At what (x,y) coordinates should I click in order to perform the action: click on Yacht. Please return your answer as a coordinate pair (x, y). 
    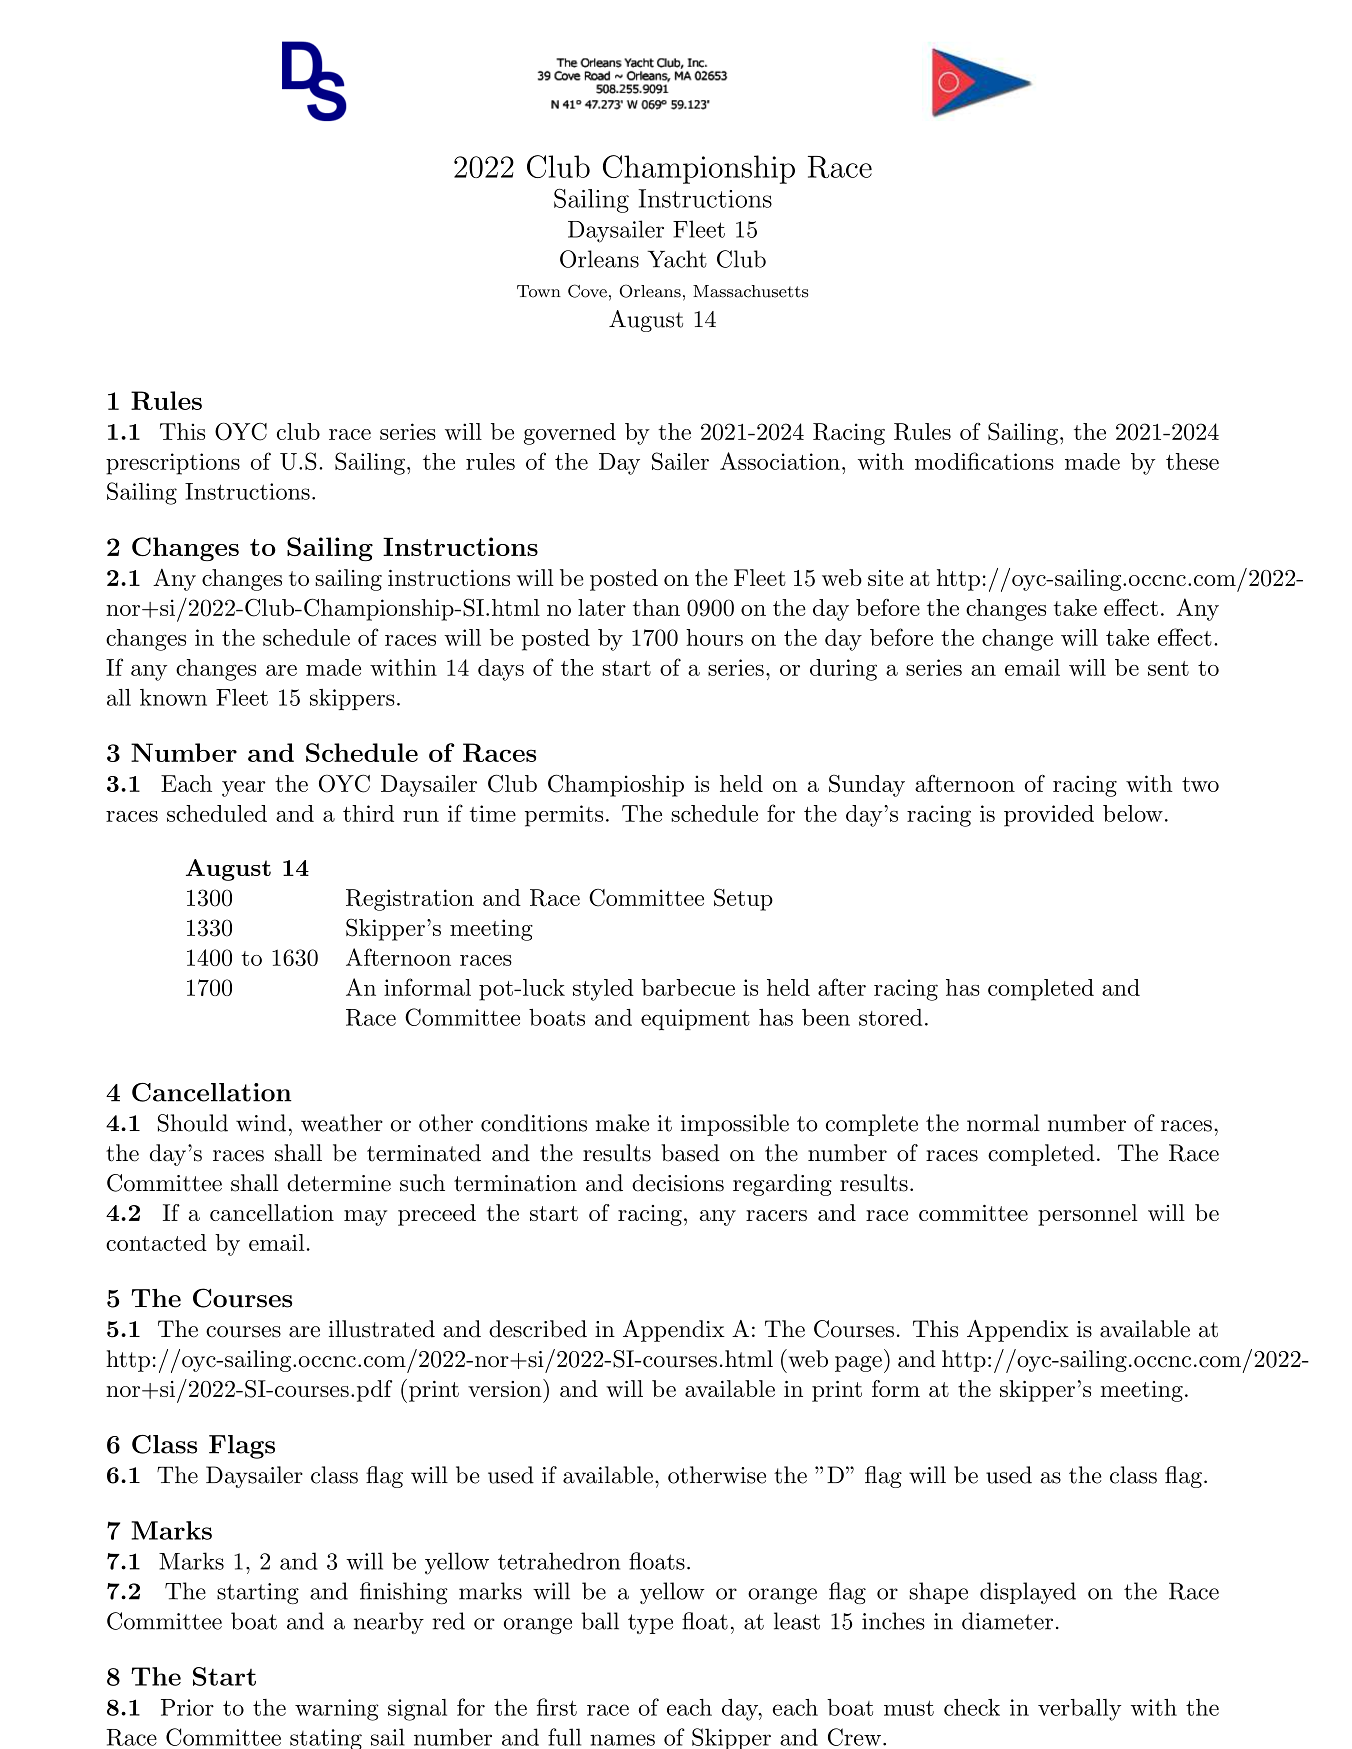
    Looking at the image, I should click on (677, 259).
